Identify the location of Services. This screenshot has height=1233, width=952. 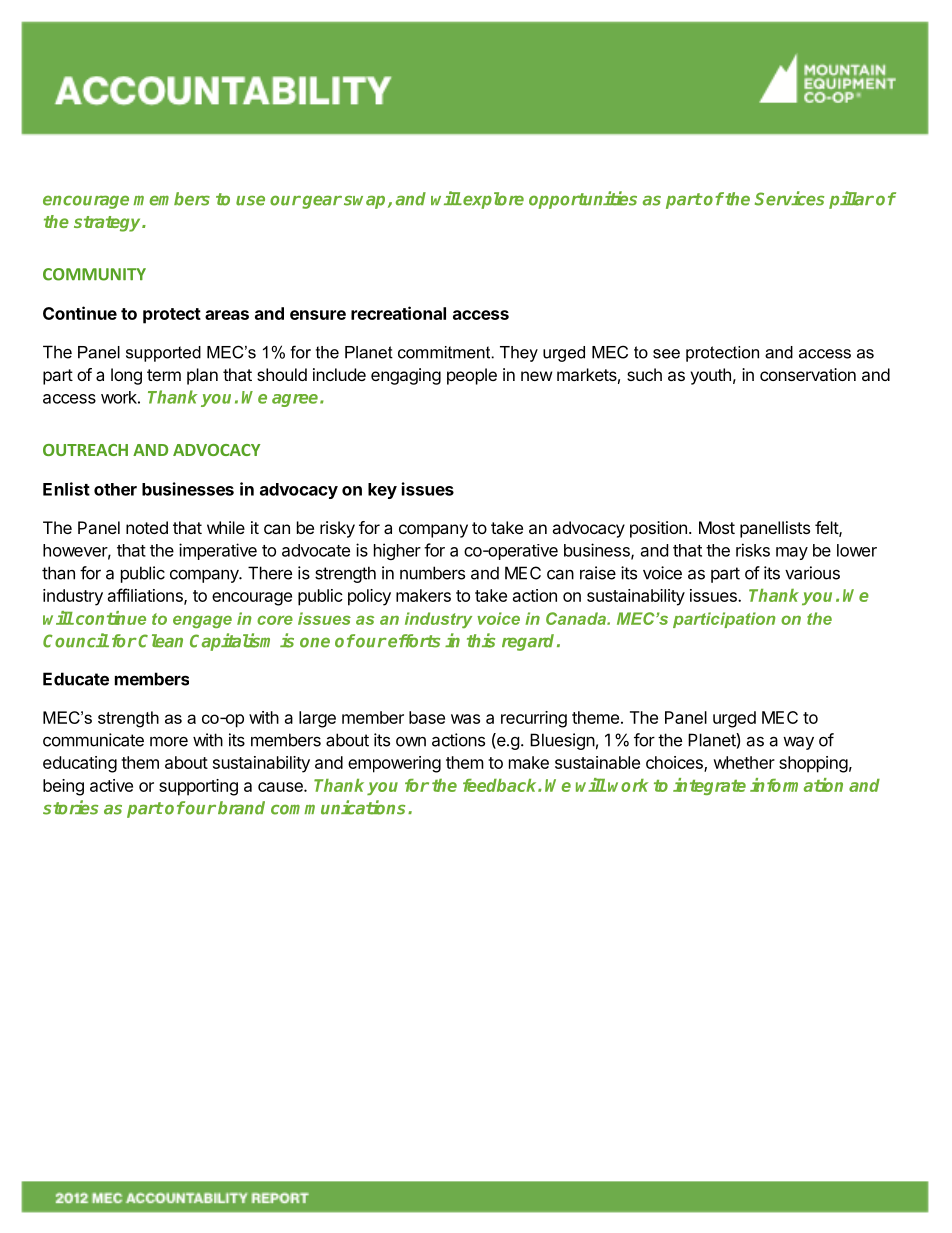
(789, 198).
